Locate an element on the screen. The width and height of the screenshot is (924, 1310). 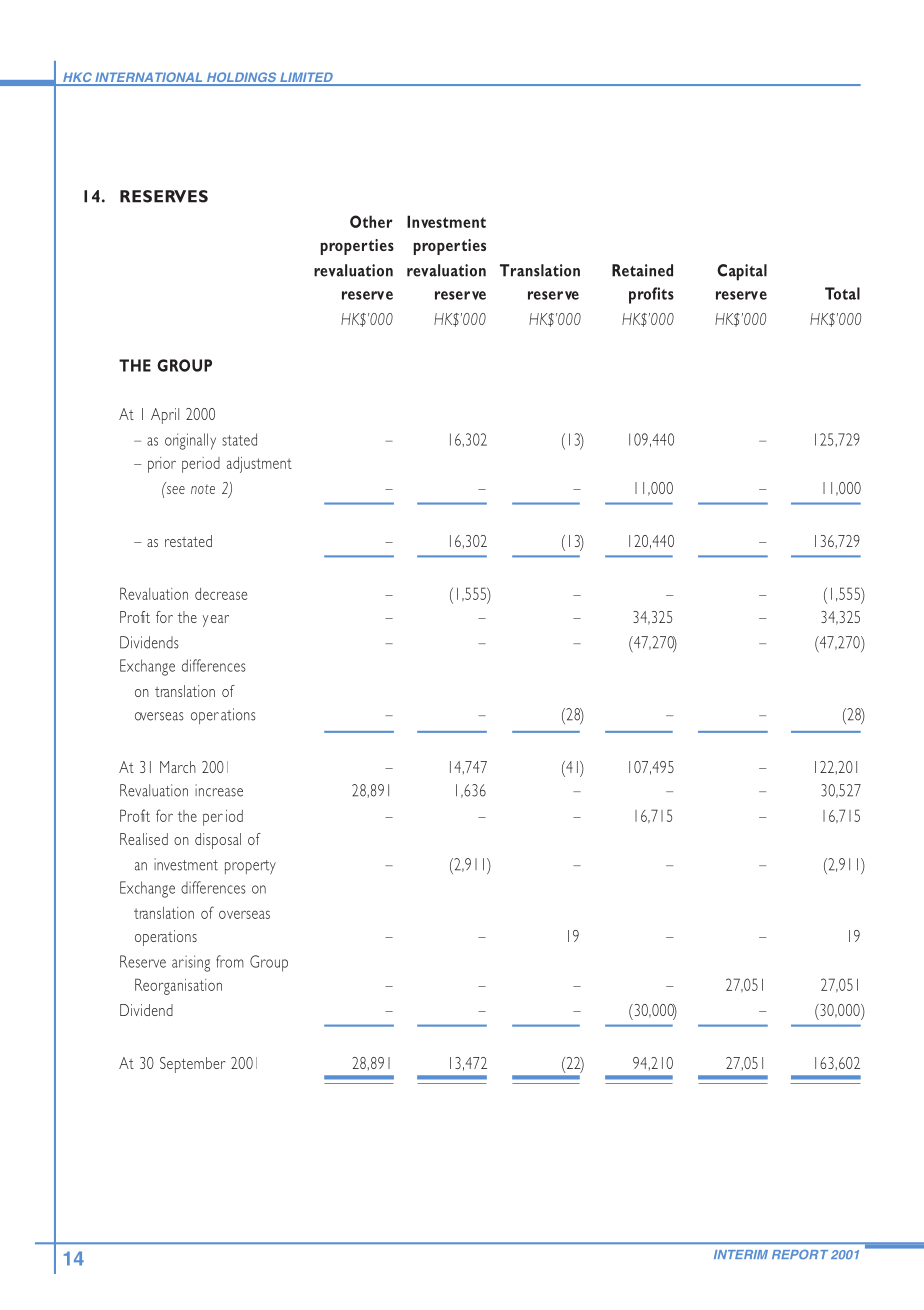
Total is located at coordinates (842, 293).
